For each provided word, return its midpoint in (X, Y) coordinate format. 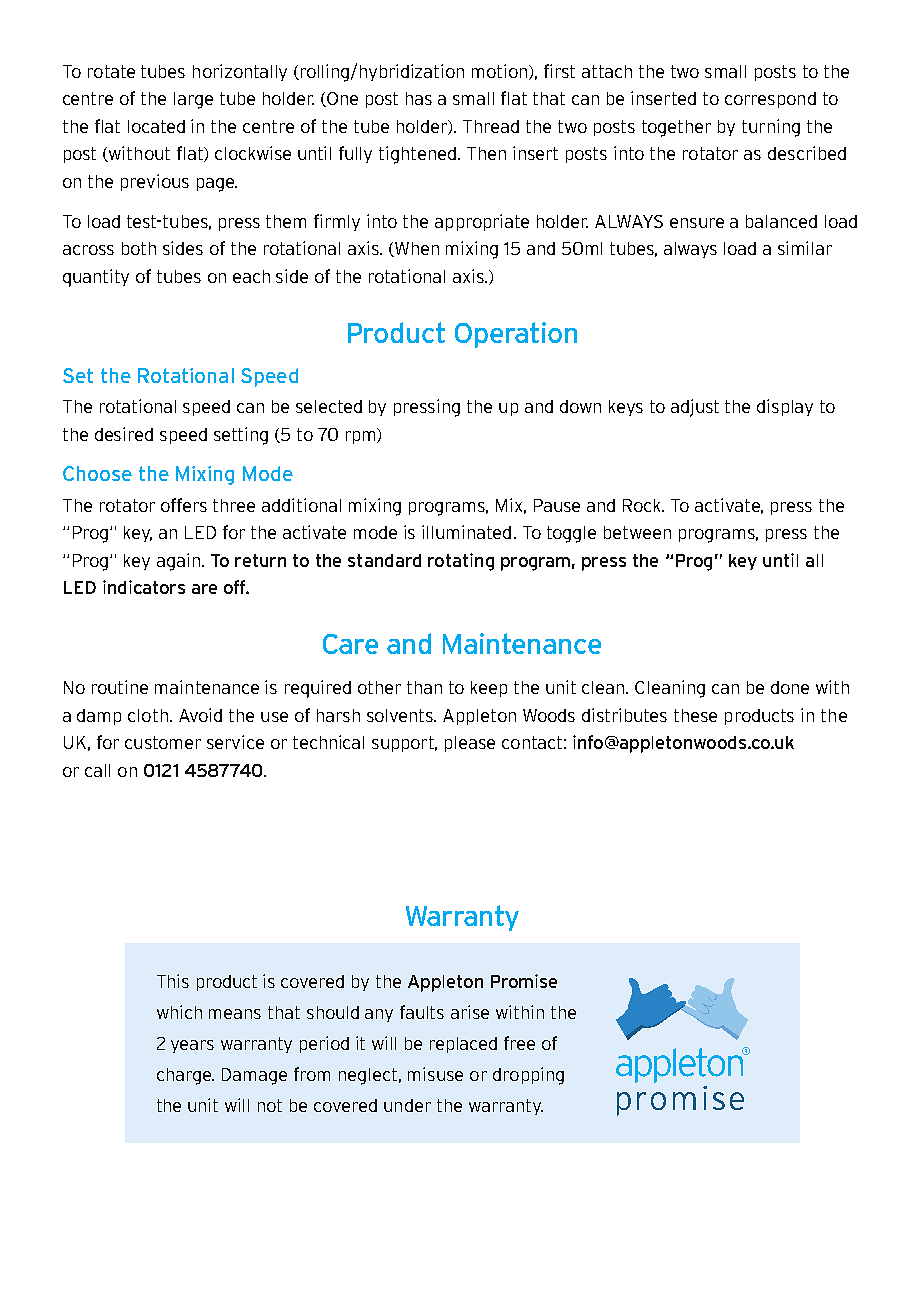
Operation (516, 335)
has (419, 98)
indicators (144, 587)
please (470, 744)
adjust (695, 408)
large (193, 100)
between (637, 532)
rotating (461, 562)
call (97, 770)
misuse (435, 1074)
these (695, 715)
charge (185, 1076)
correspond (770, 100)
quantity (96, 278)
